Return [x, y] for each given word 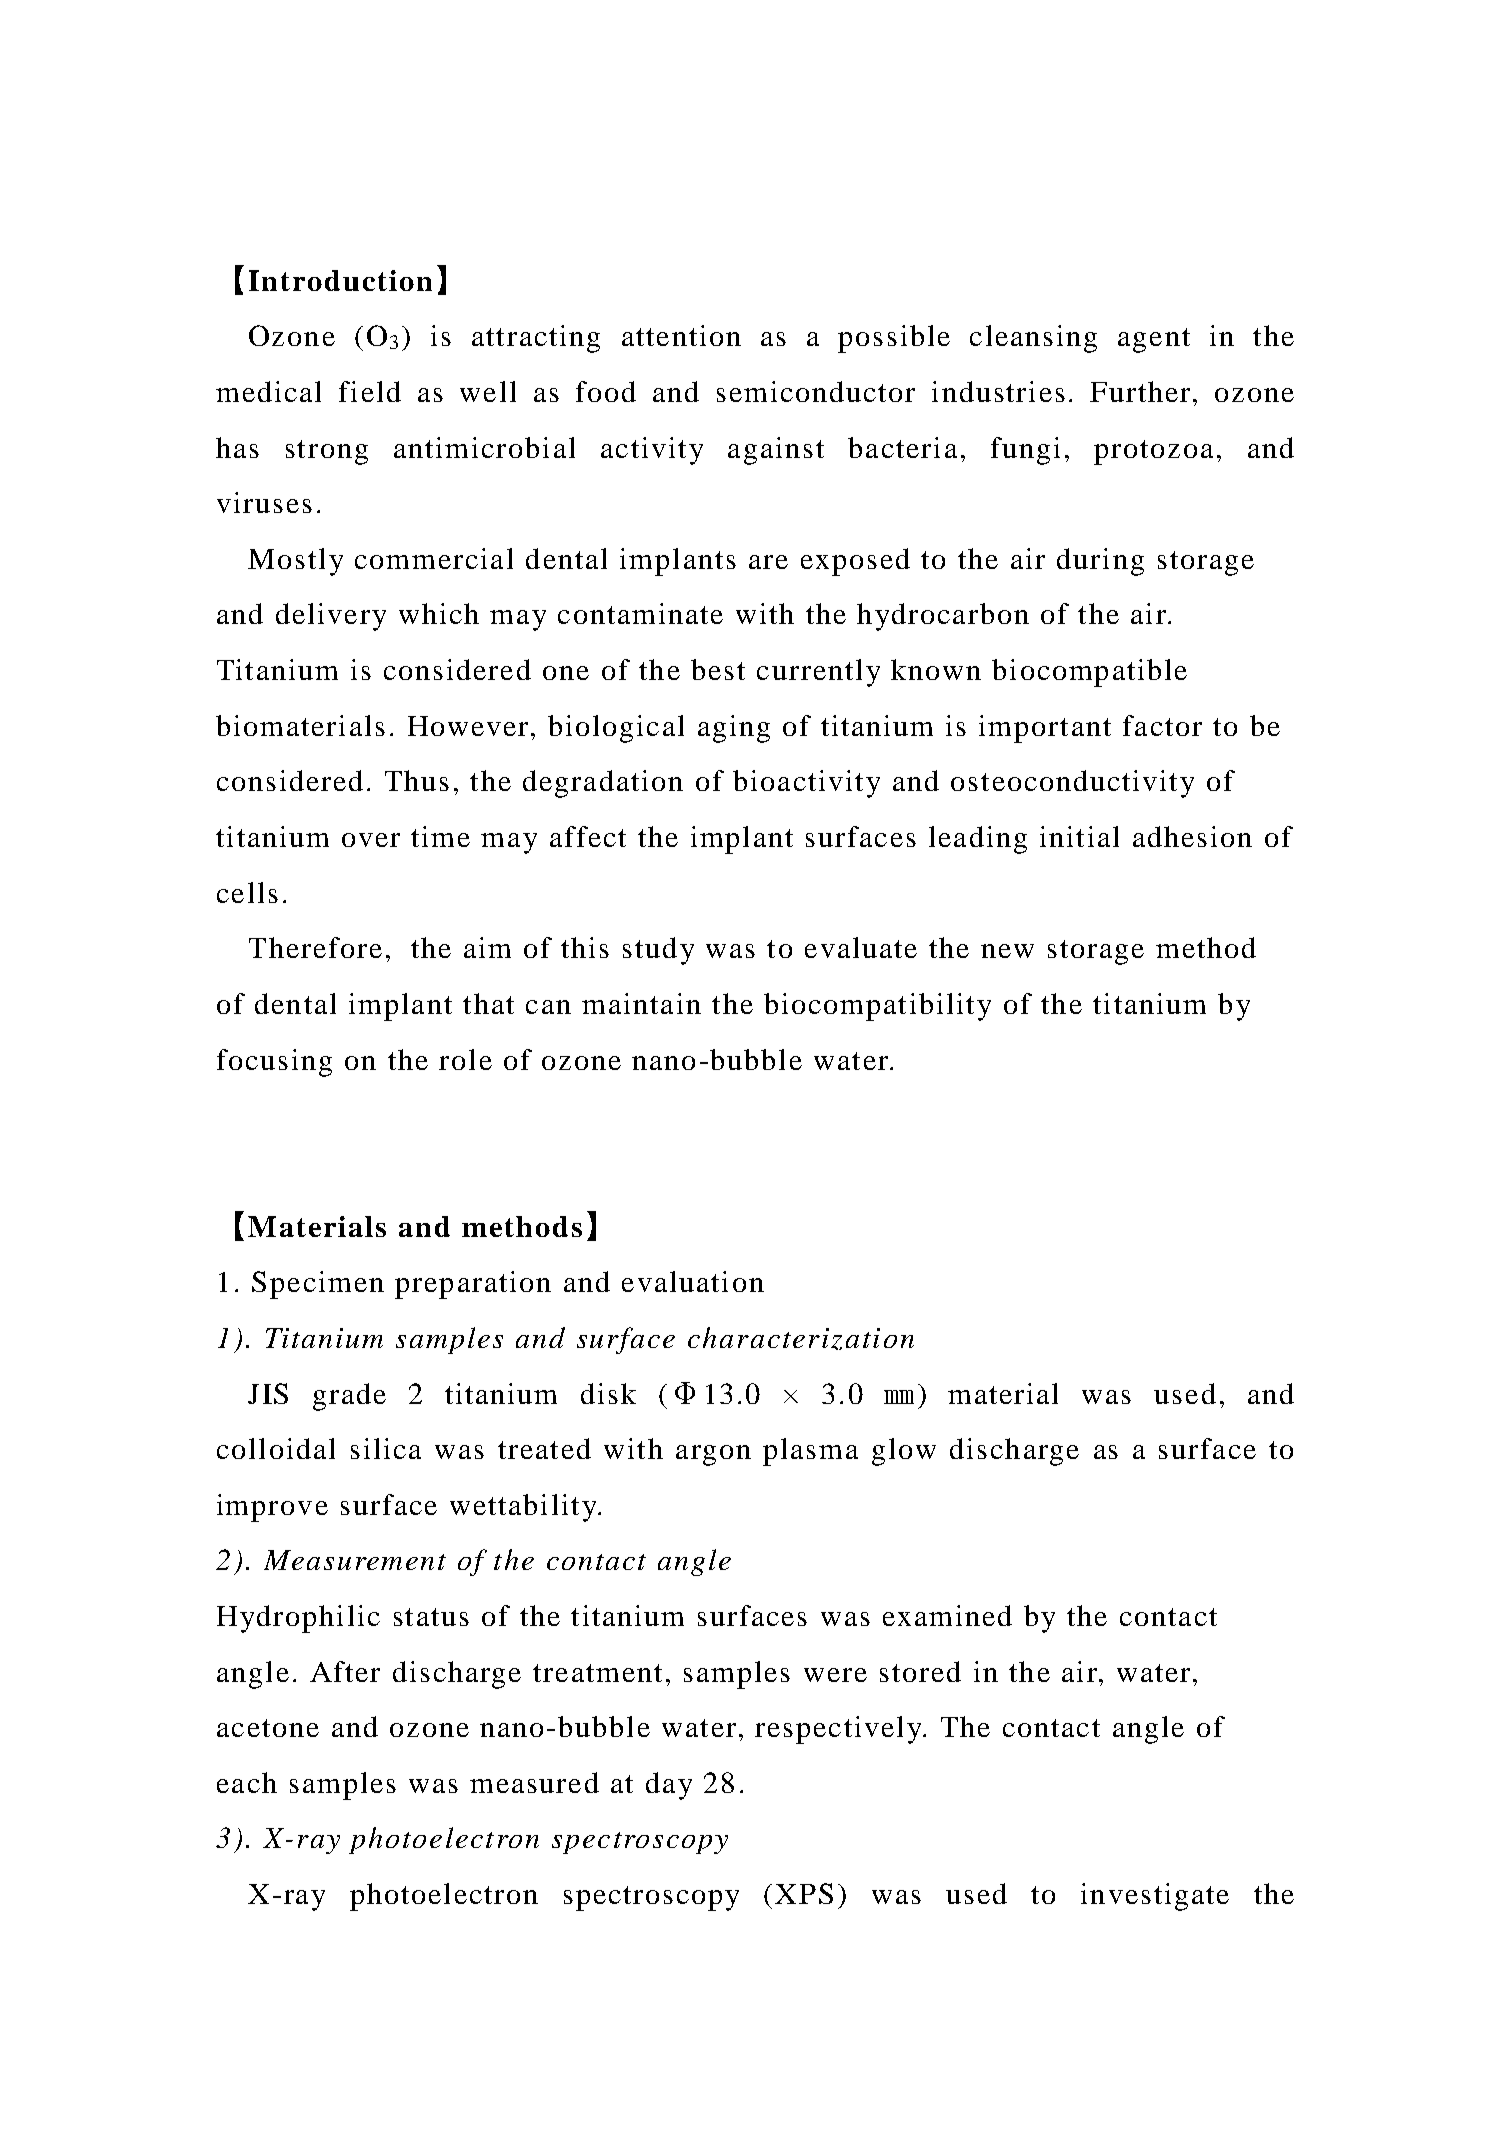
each [247, 1782]
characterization [801, 1338]
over [371, 840]
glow [904, 1452]
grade [349, 1397]
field [370, 391]
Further [1140, 391]
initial [1079, 836]
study [658, 951]
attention [681, 335]
